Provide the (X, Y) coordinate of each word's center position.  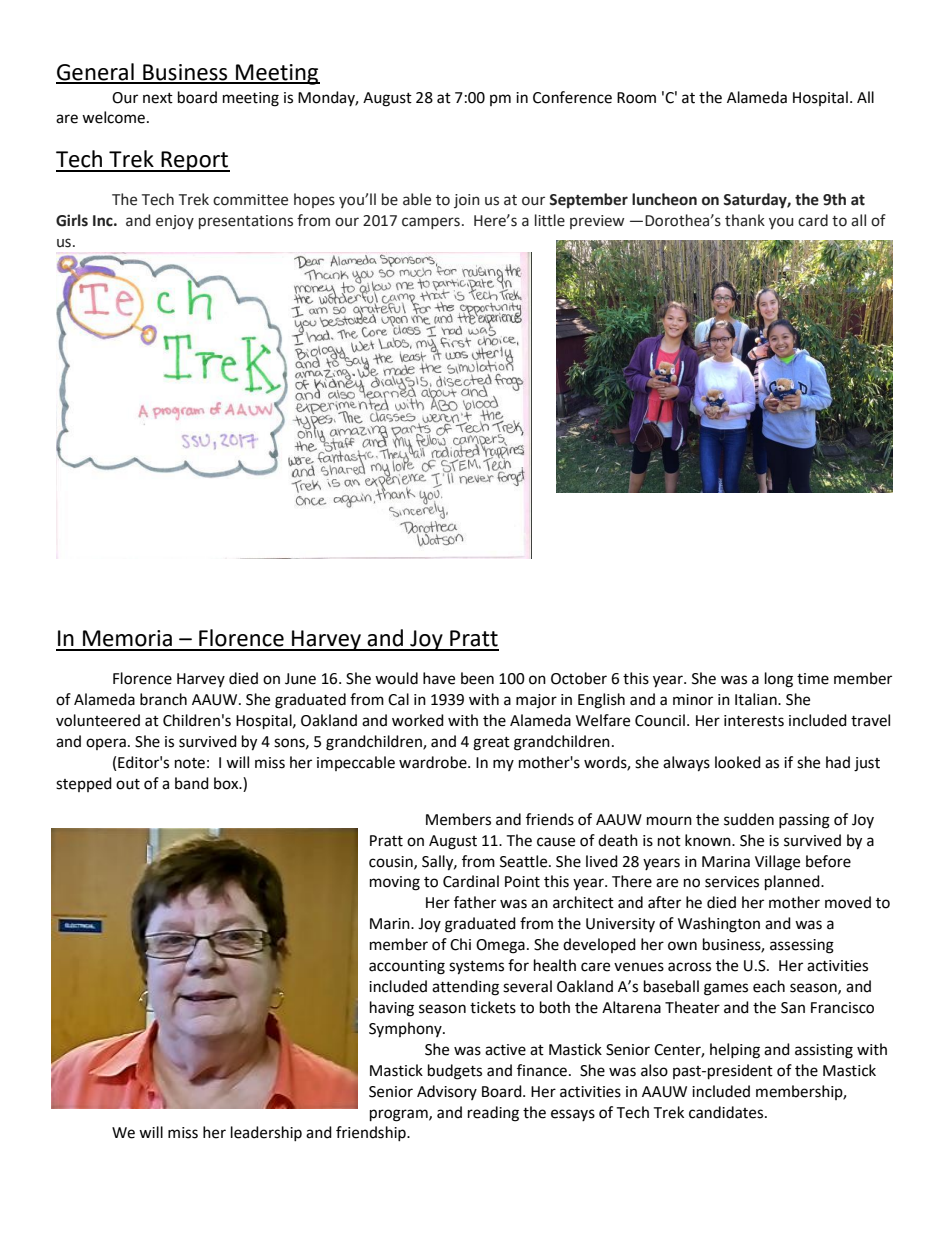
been (477, 678)
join (467, 201)
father (475, 902)
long (779, 680)
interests (754, 721)
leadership (266, 1133)
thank (745, 220)
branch (163, 699)
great (491, 744)
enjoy (175, 222)
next (158, 98)
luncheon (664, 199)
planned (793, 883)
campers (431, 223)
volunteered (98, 720)
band (192, 783)
